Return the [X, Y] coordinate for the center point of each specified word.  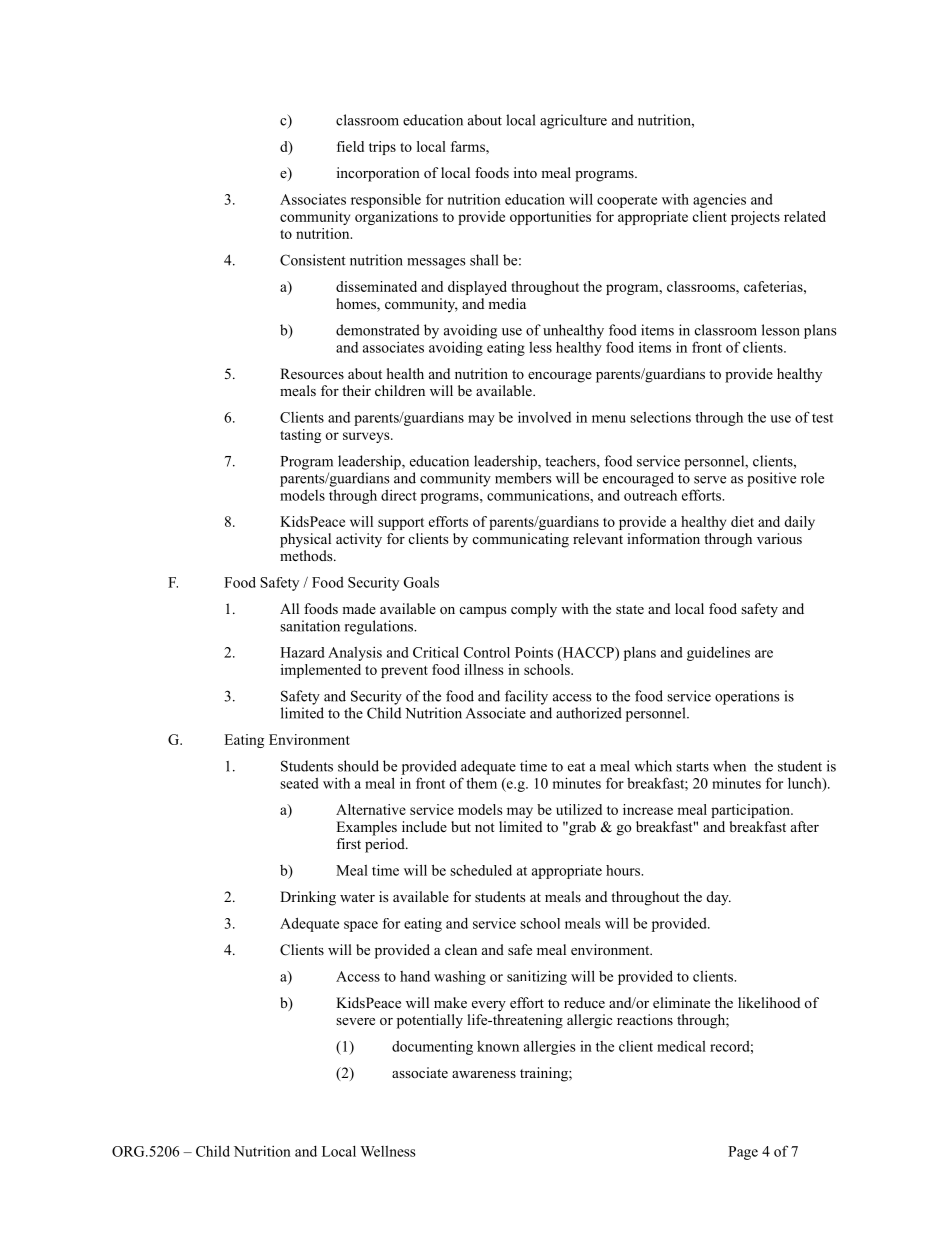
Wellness [388, 1151]
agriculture [573, 121]
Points [534, 652]
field [350, 146]
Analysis [355, 654]
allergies [550, 1048]
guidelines [718, 653]
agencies [719, 200]
